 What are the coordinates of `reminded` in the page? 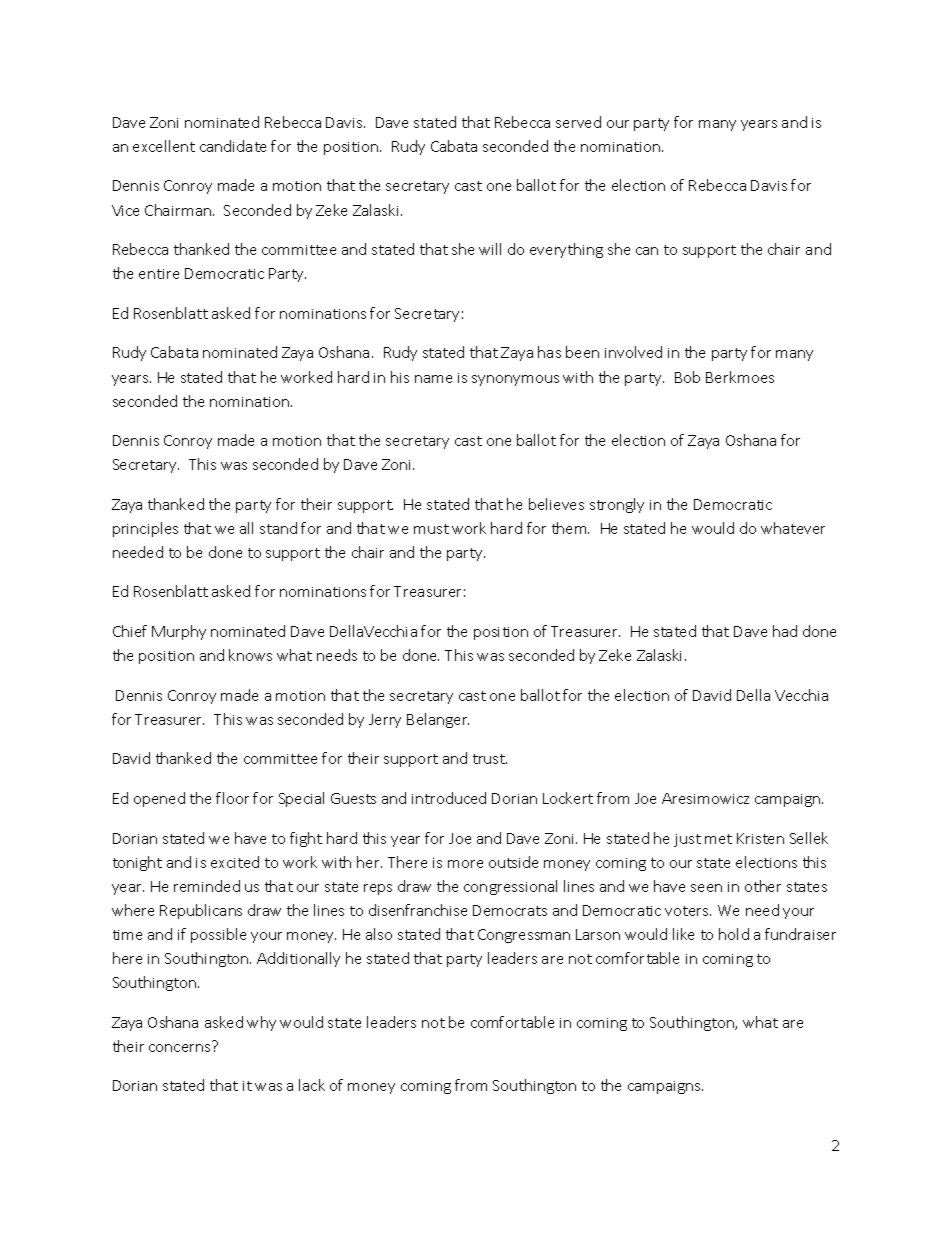 It's located at (207, 886).
